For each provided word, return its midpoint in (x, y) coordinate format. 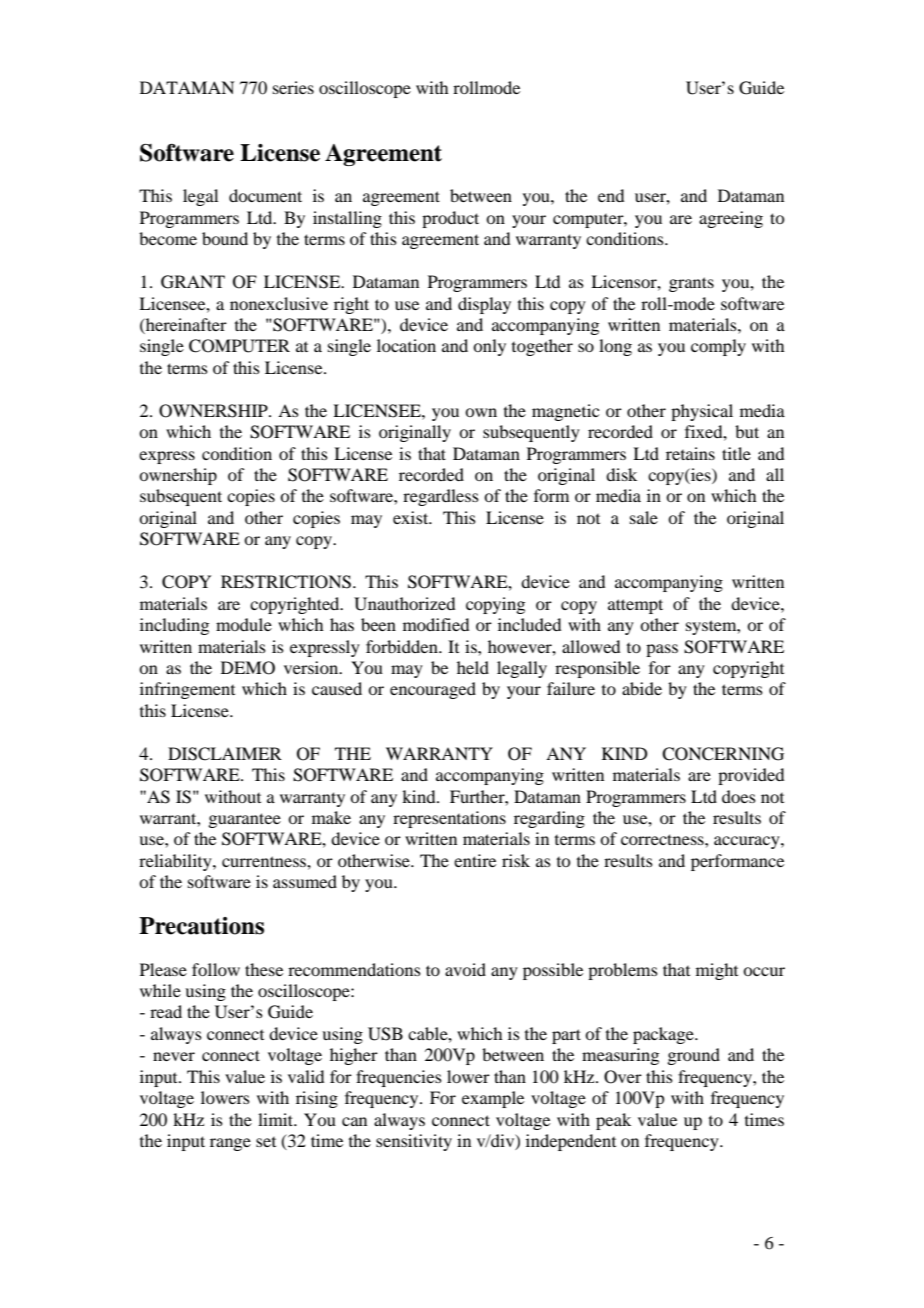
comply (718, 347)
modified (436, 624)
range (230, 1144)
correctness (663, 839)
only (489, 347)
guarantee (244, 820)
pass (662, 650)
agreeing (731, 219)
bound (225, 238)
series (293, 87)
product (450, 219)
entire (475, 860)
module (244, 624)
